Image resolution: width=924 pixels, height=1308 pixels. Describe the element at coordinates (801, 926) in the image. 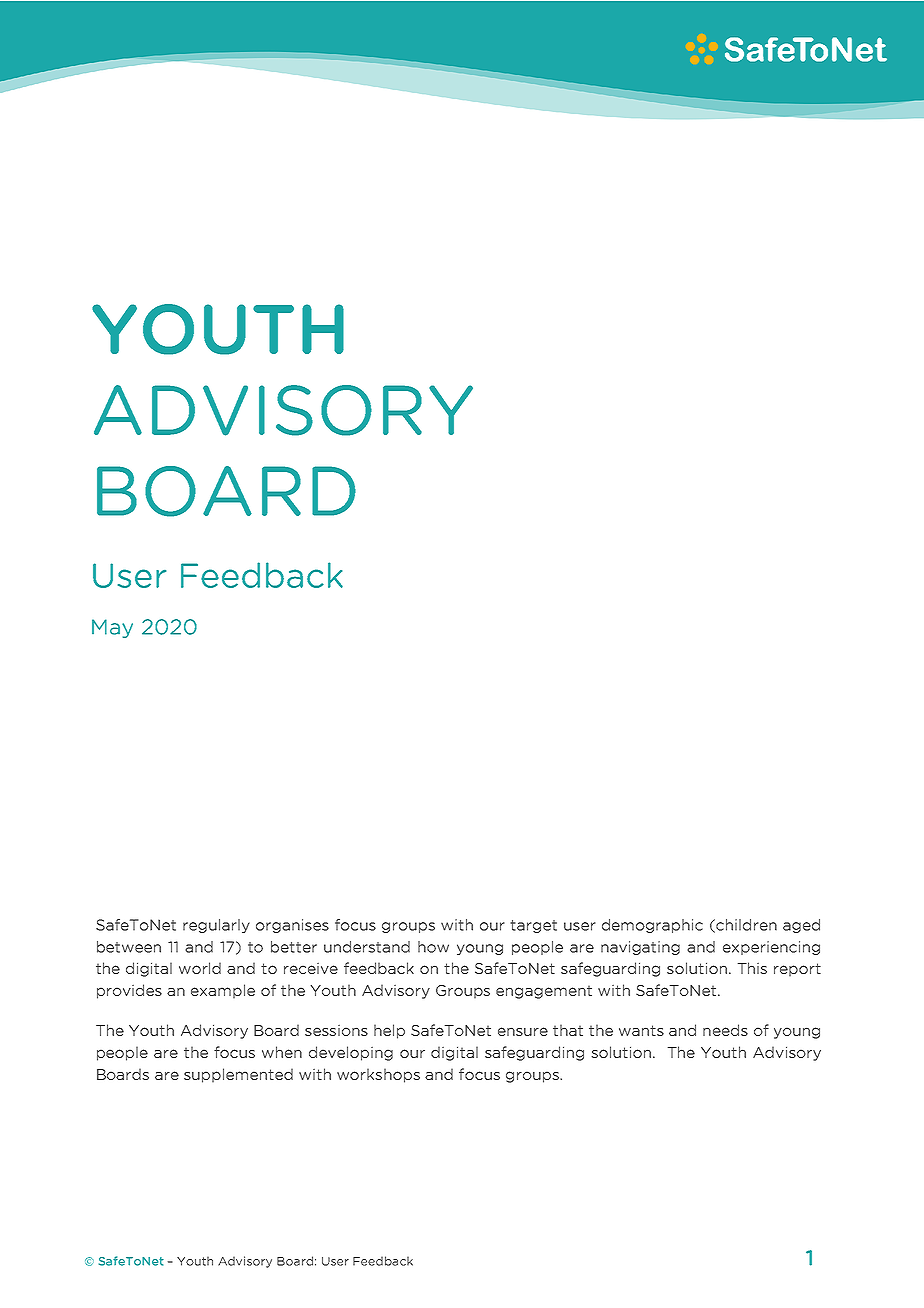

I see `aged` at that location.
